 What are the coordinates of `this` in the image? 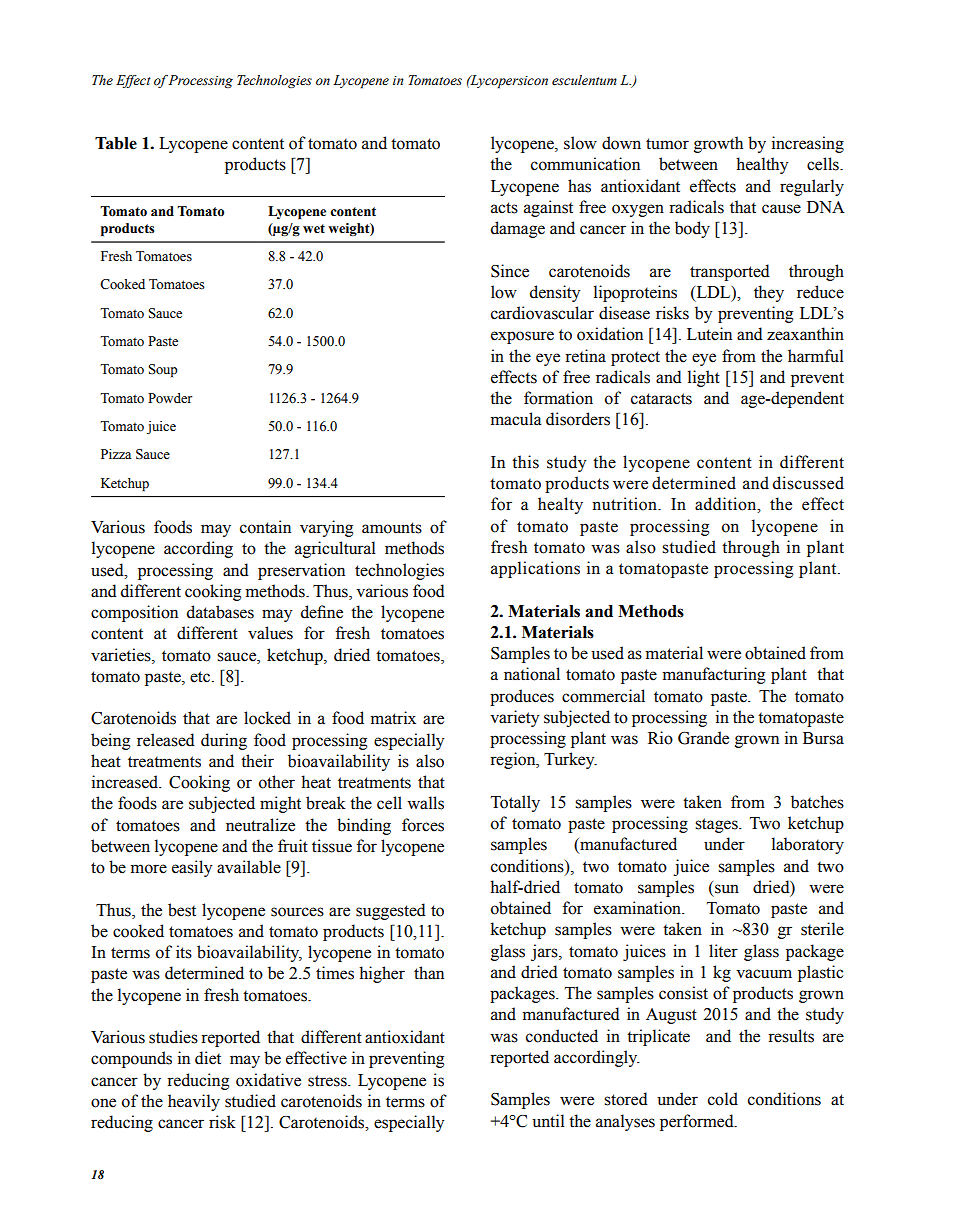 It's located at (525, 462).
